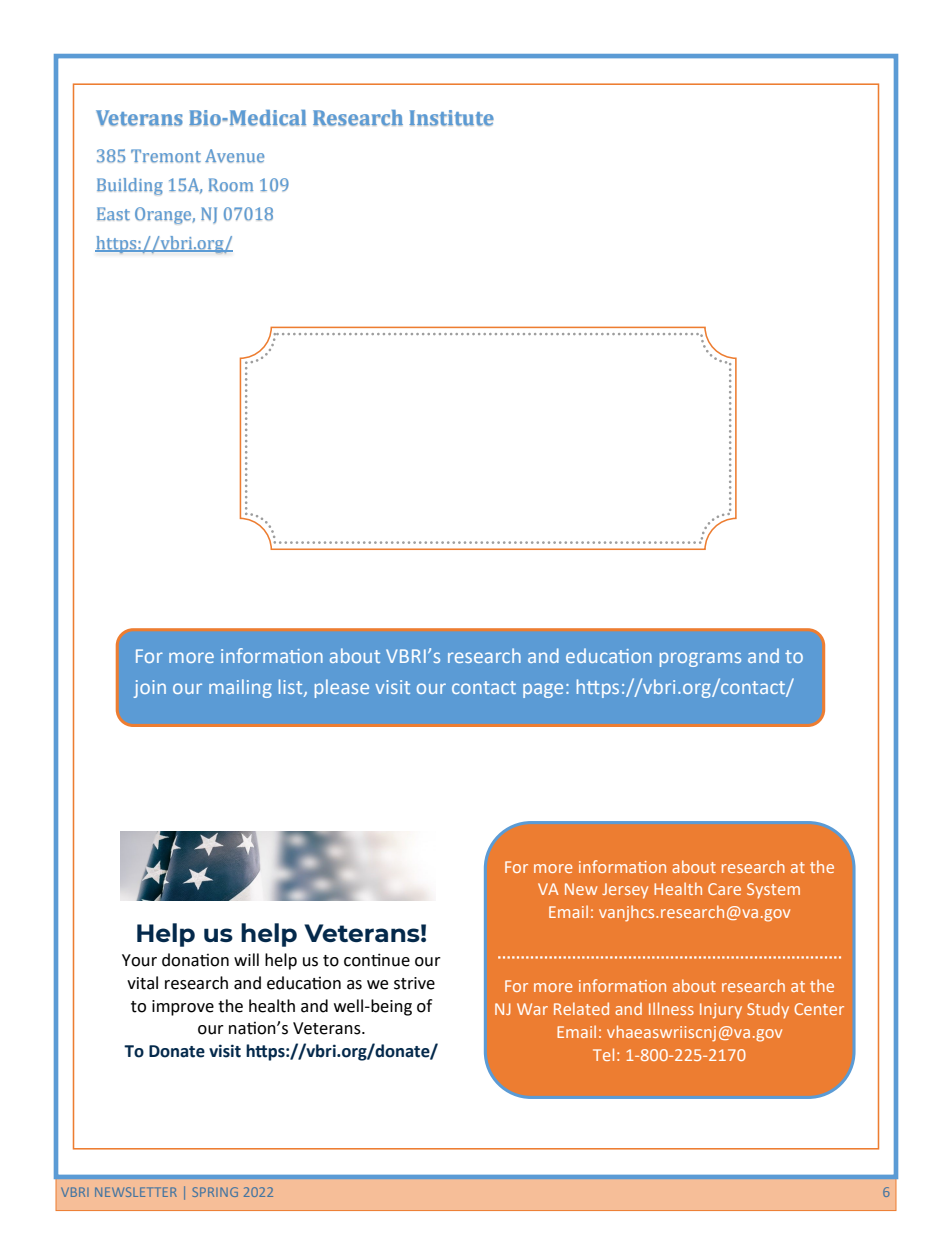 The height and width of the document is (1233, 952). What do you see at coordinates (724, 889) in the document?
I see `Care` at bounding box center [724, 889].
